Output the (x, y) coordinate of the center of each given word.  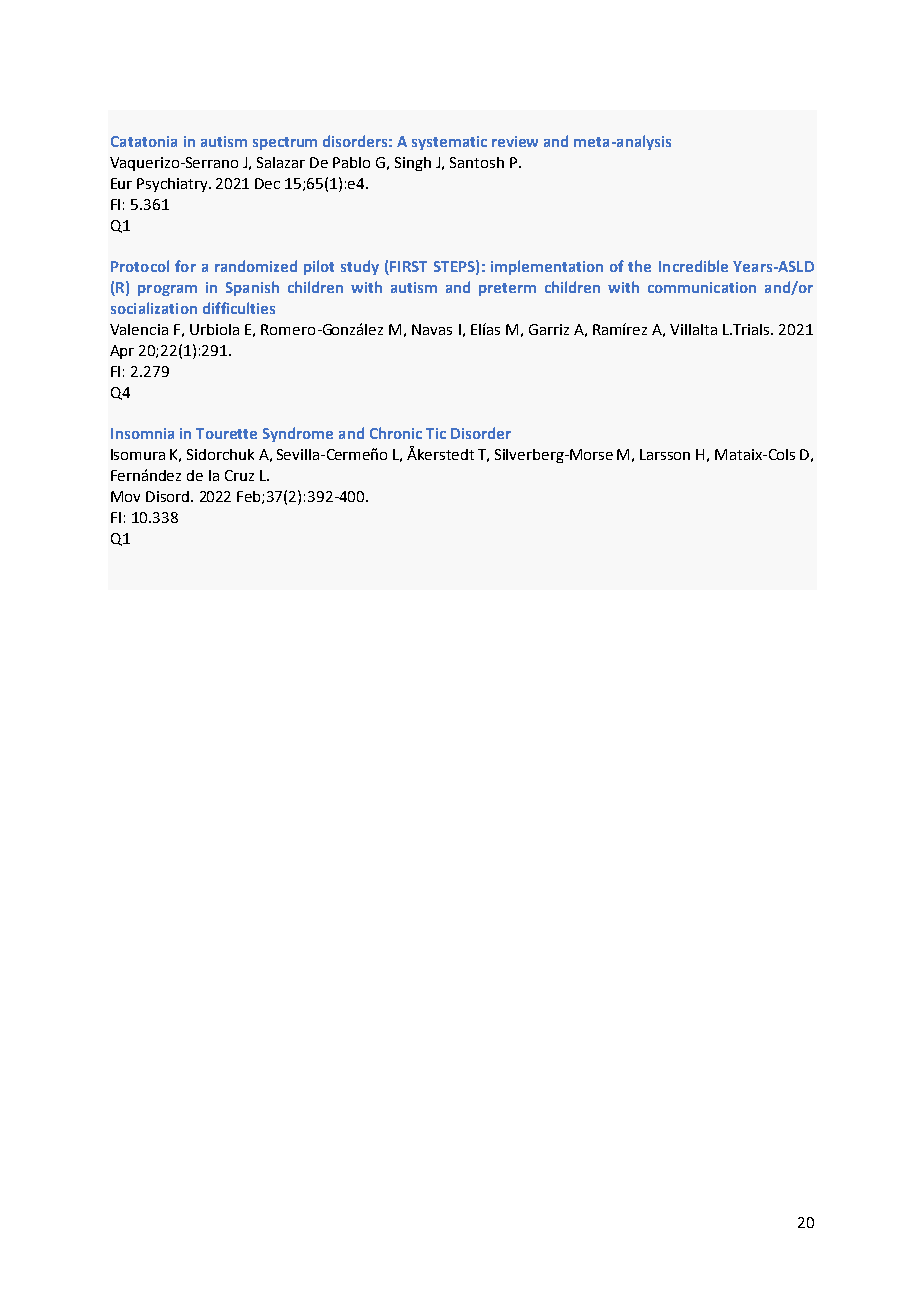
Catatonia (144, 141)
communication (702, 287)
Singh (413, 164)
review (515, 141)
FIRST (408, 266)
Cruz (239, 475)
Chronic (396, 433)
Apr (122, 352)
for (185, 266)
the (639, 266)
